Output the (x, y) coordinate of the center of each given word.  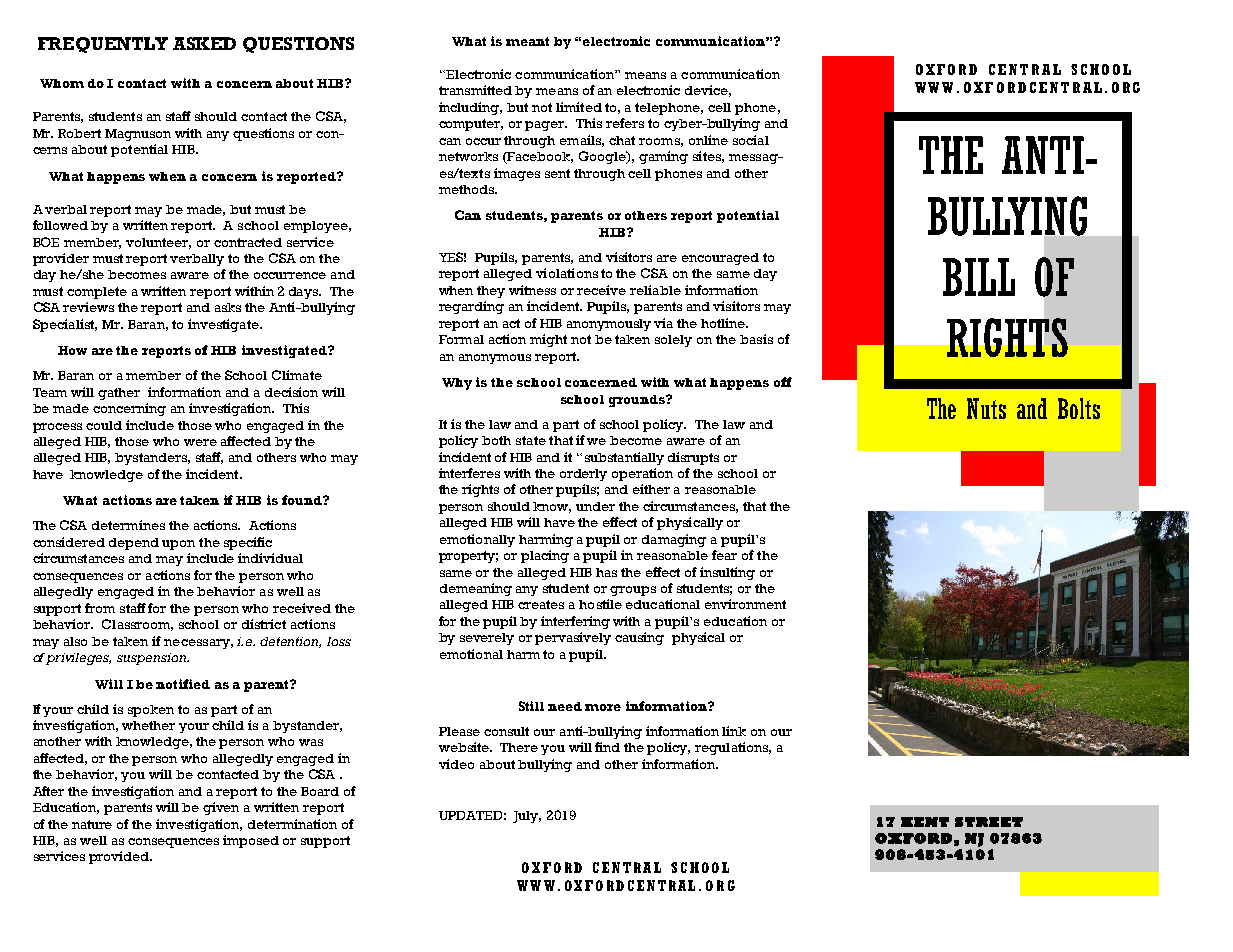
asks (228, 307)
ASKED (204, 43)
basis (756, 339)
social (751, 140)
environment (745, 604)
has (606, 572)
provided (120, 857)
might (548, 340)
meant (527, 41)
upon (178, 545)
